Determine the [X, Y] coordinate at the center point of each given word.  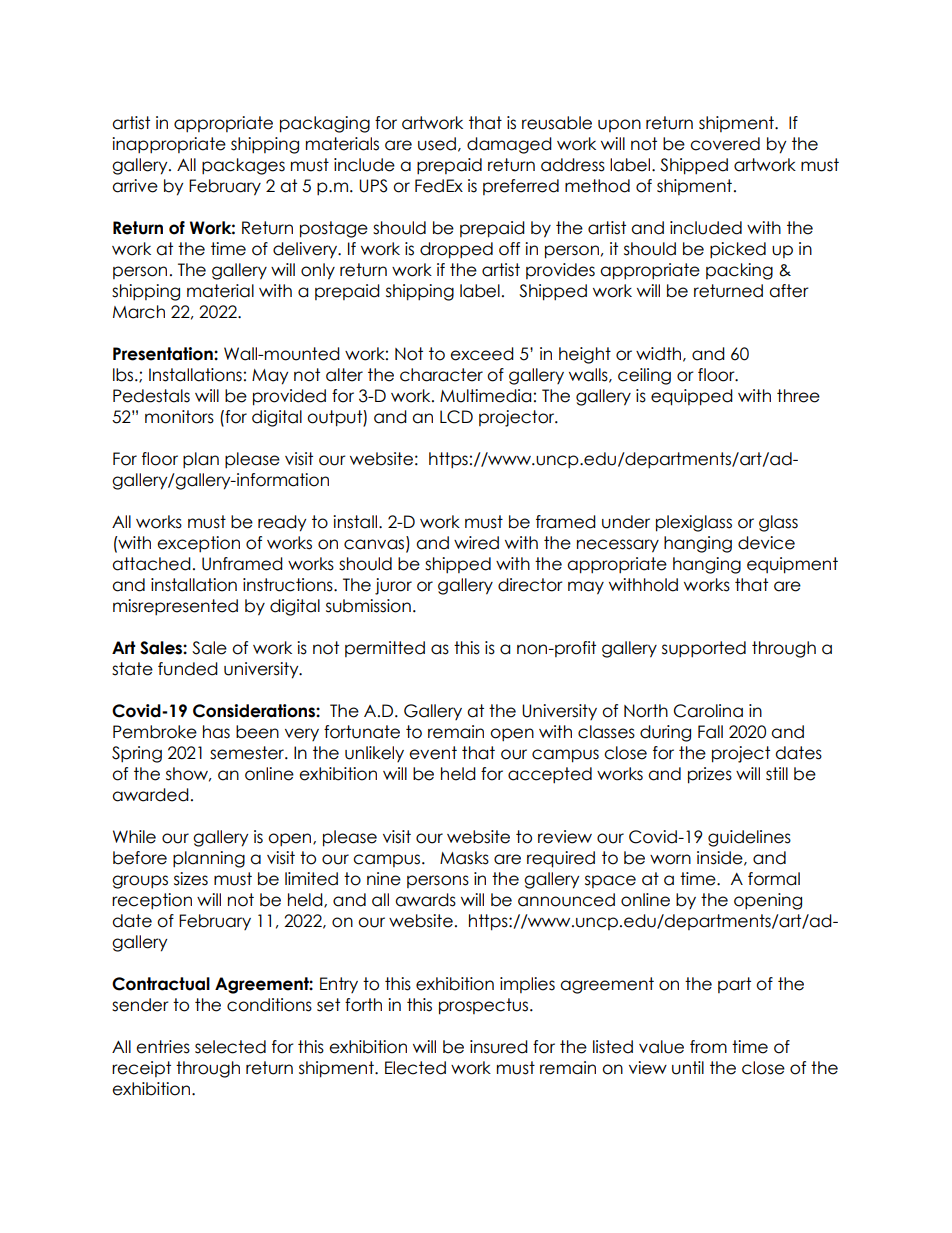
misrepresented [175, 607]
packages [243, 166]
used [437, 144]
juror [393, 586]
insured [499, 1047]
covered [725, 144]
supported [704, 649]
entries [163, 1047]
